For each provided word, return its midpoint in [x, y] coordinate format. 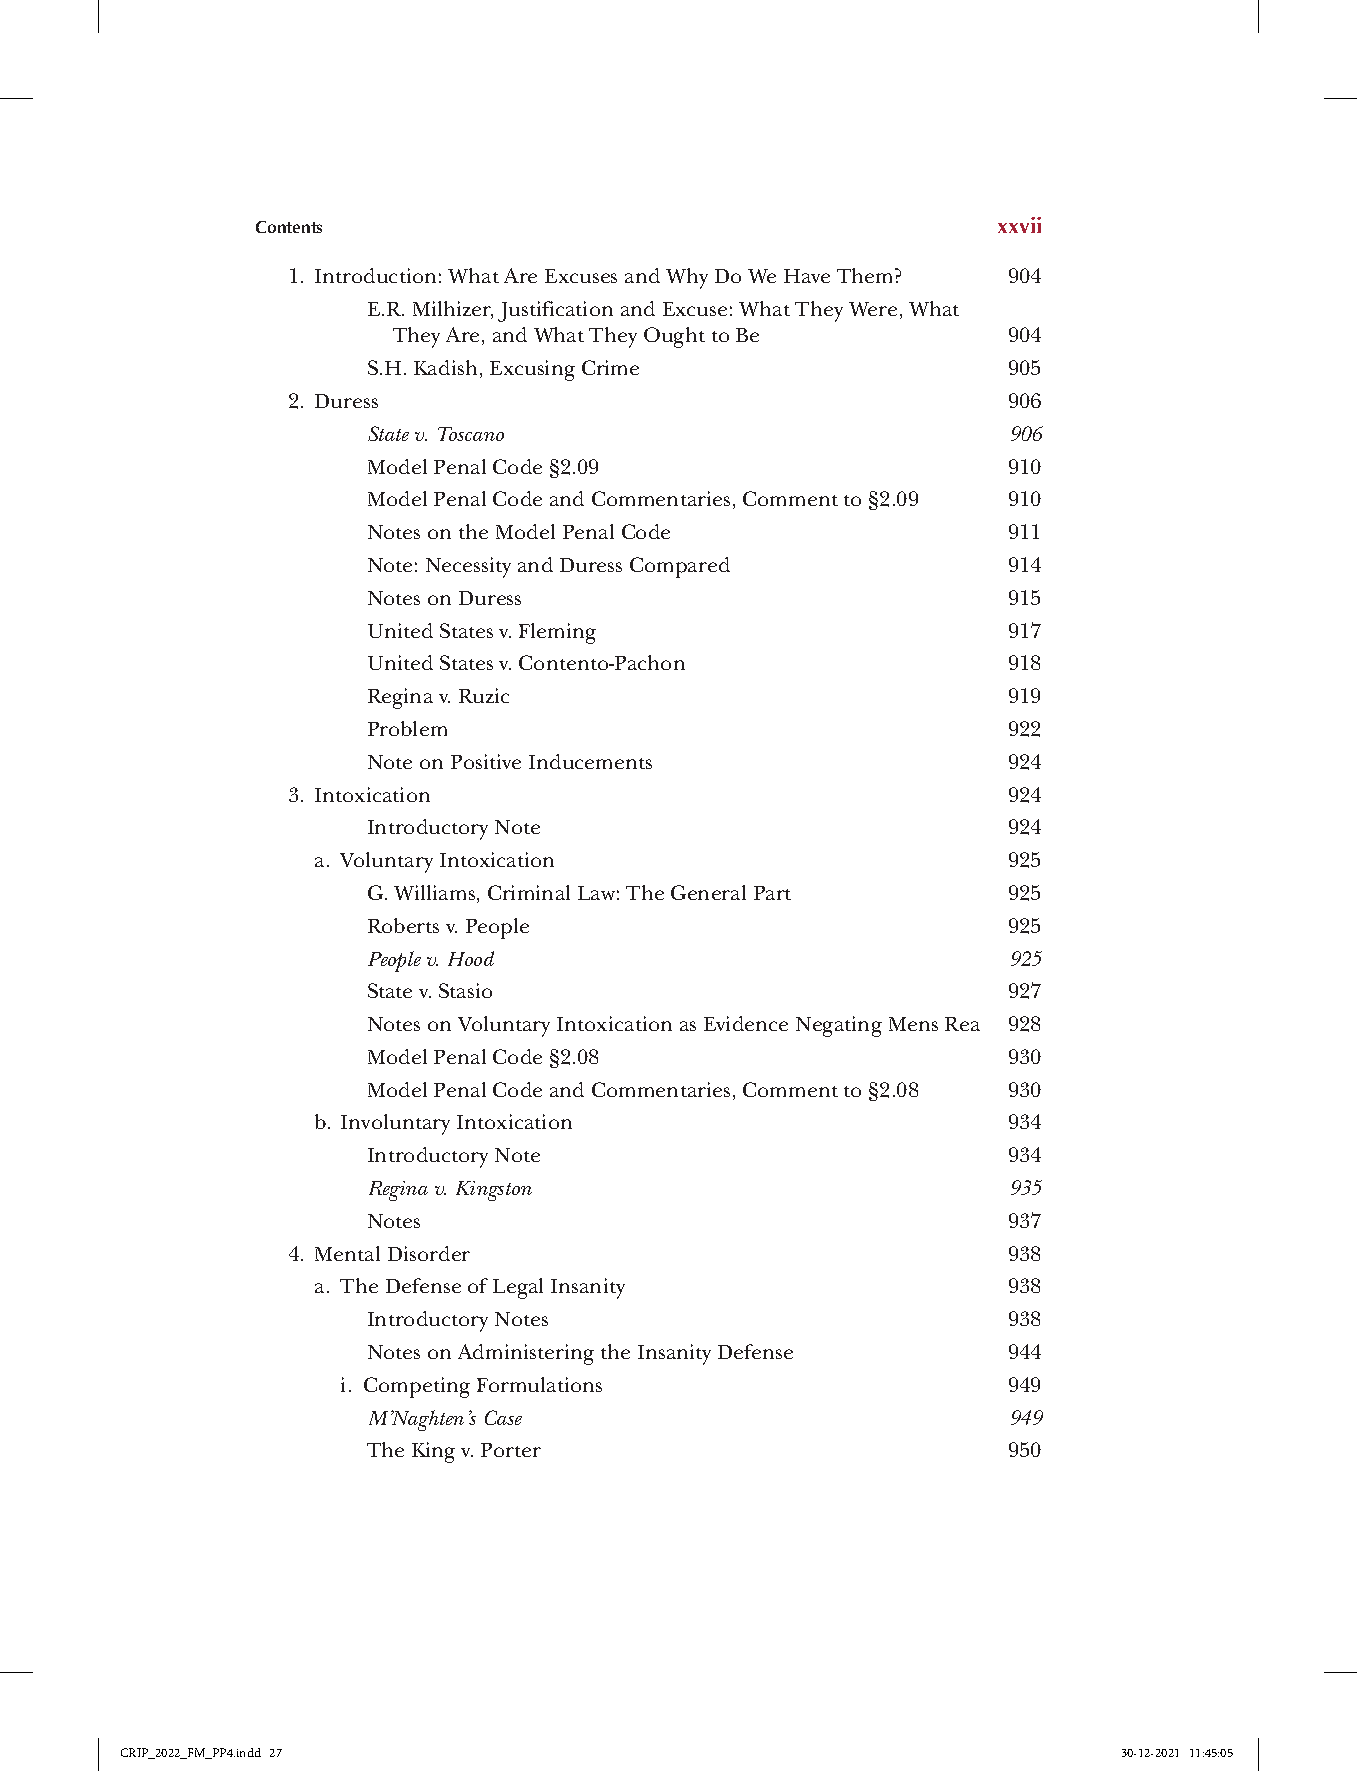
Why [687, 278]
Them [866, 275]
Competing [417, 1387]
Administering [526, 1354]
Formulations [539, 1384]
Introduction [375, 275]
